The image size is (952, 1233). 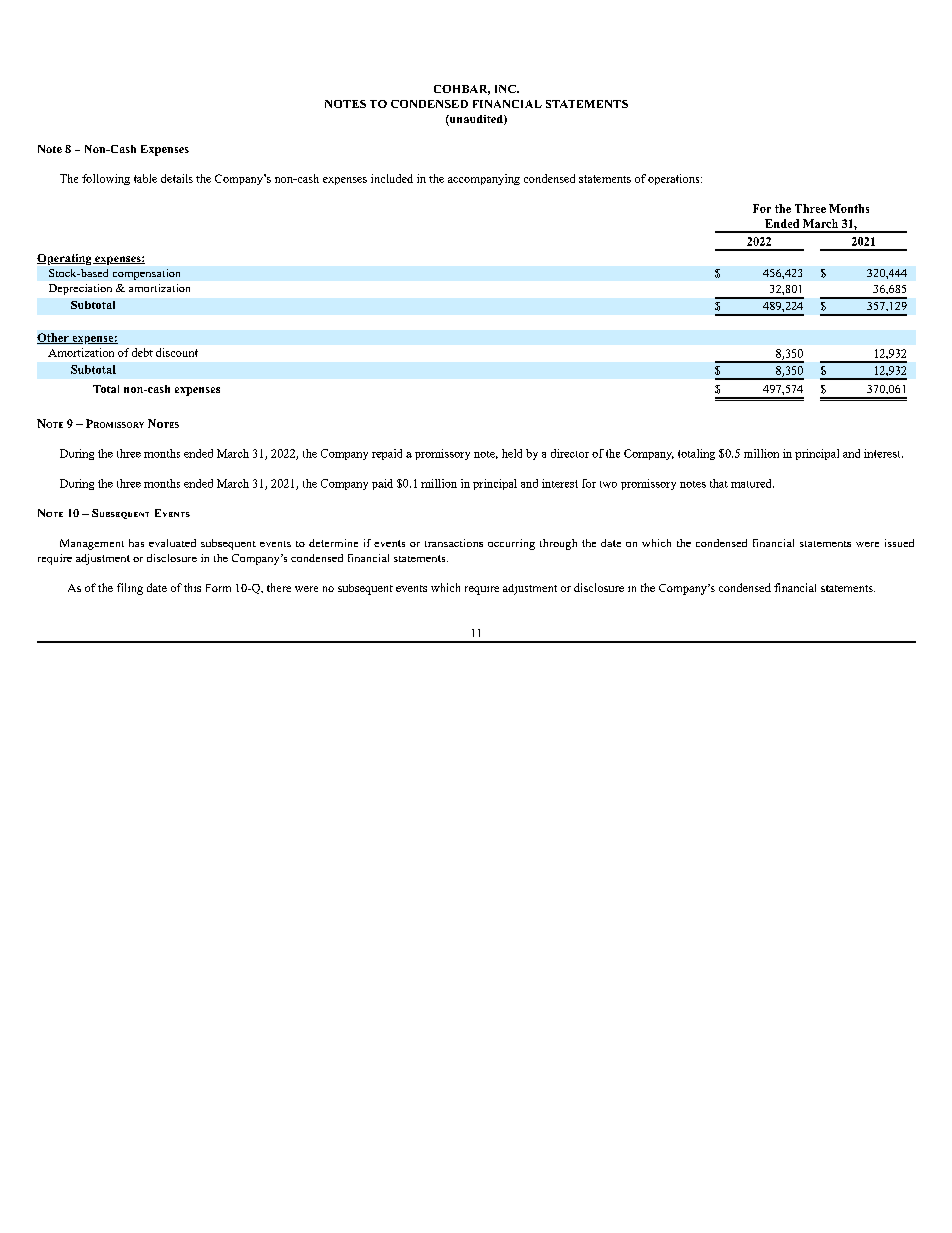 What do you see at coordinates (392, 178) in the screenshot?
I see `included` at bounding box center [392, 178].
